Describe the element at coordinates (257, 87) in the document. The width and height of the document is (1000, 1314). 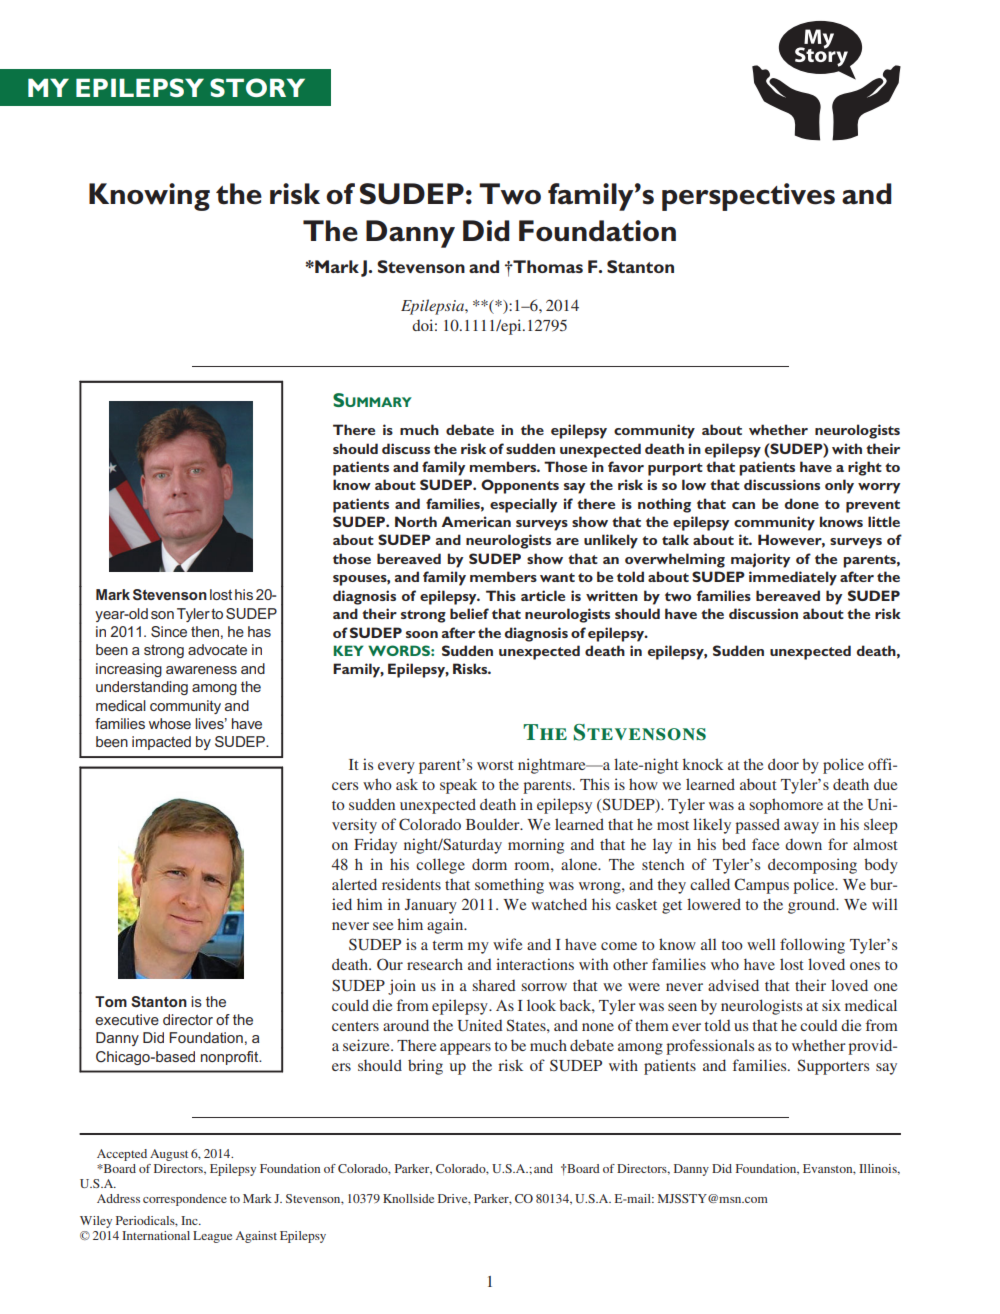
I see `STORY` at that location.
